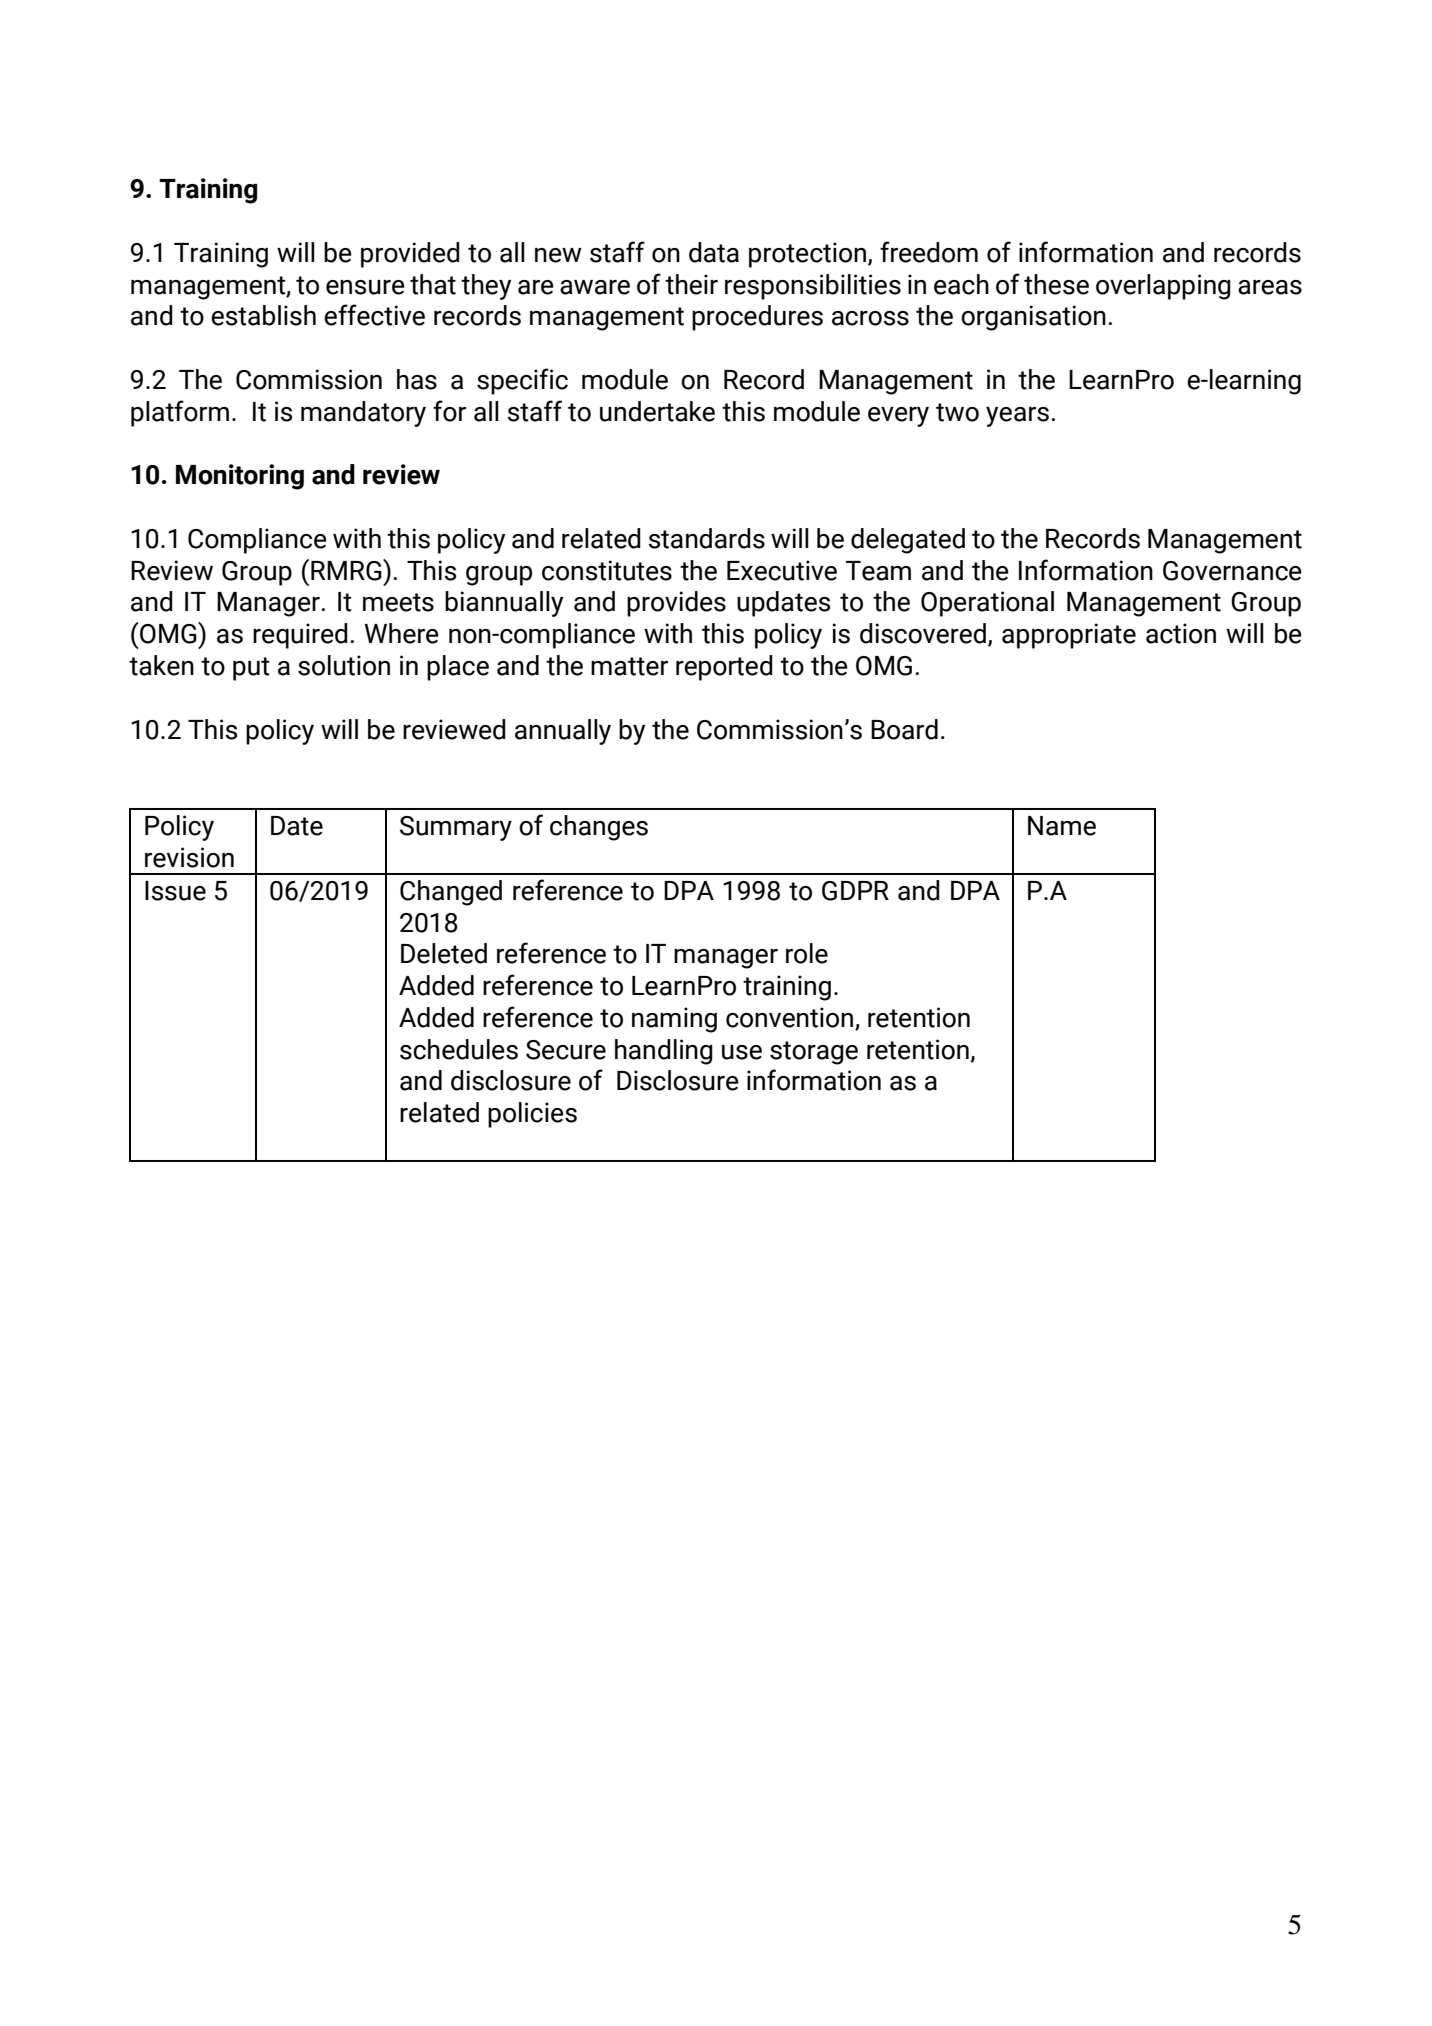 This screenshot has height=2026, width=1432. I want to click on storage, so click(814, 1053).
